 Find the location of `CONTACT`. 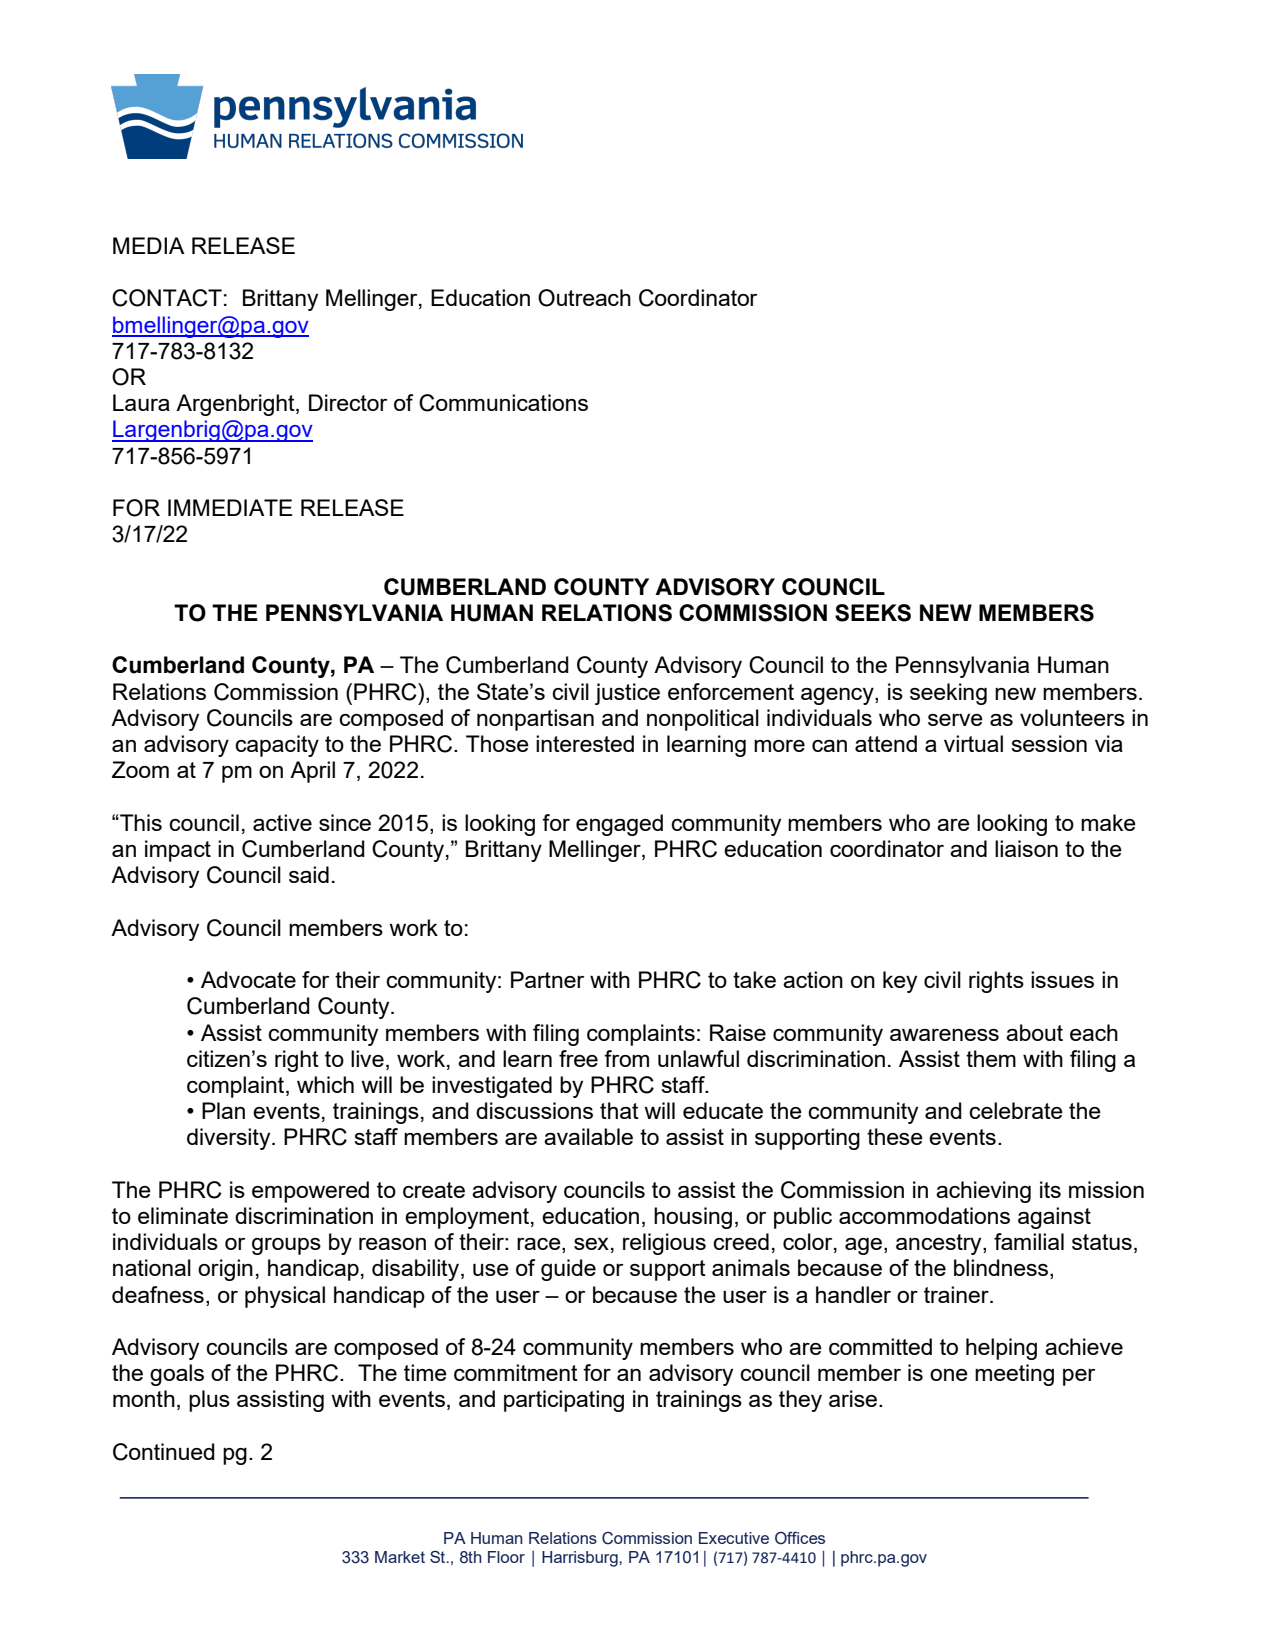

CONTACT is located at coordinates (167, 298).
